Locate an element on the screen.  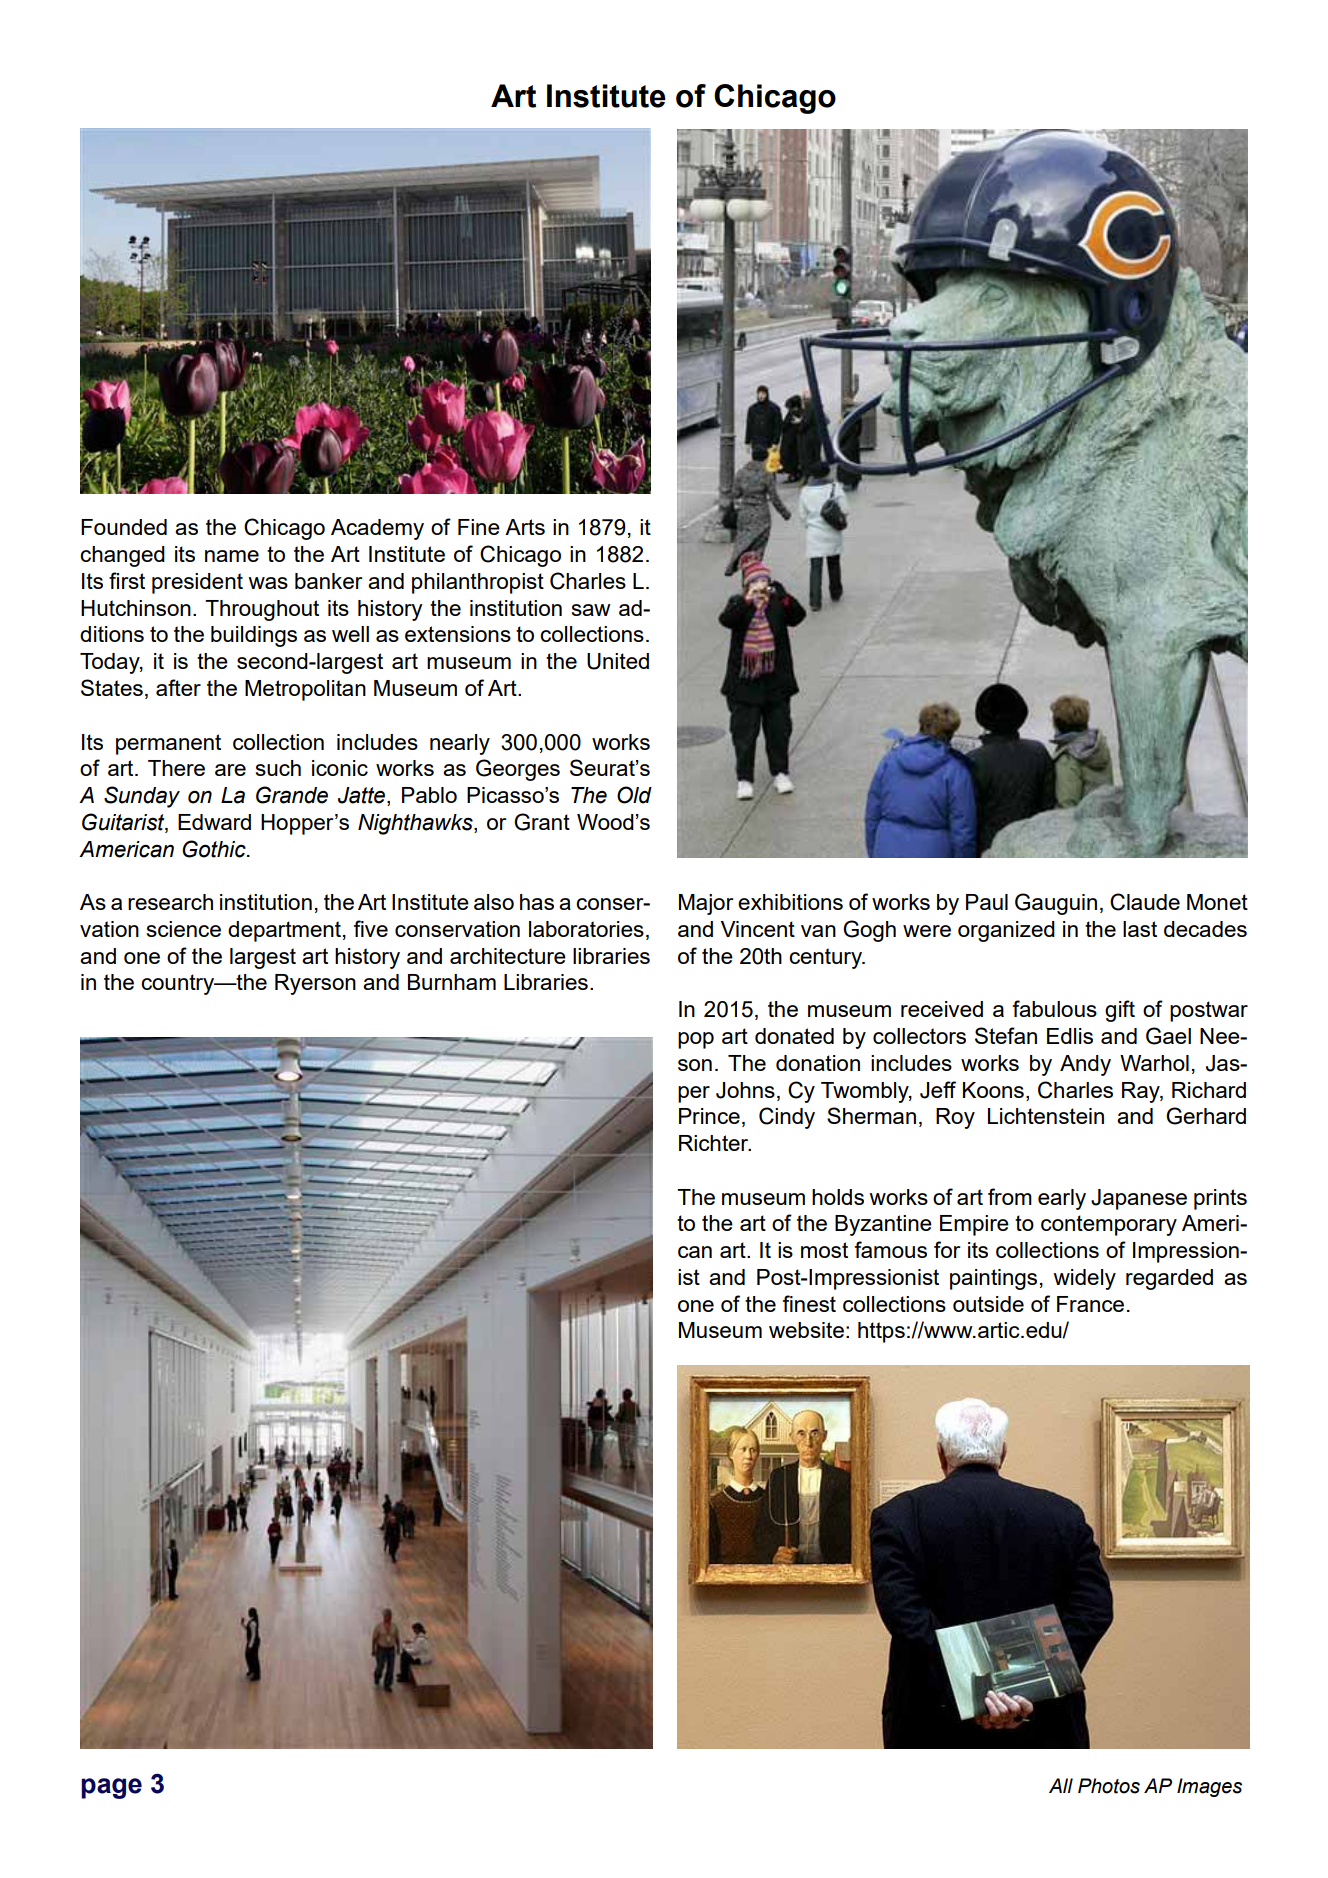
saw is located at coordinates (591, 610).
